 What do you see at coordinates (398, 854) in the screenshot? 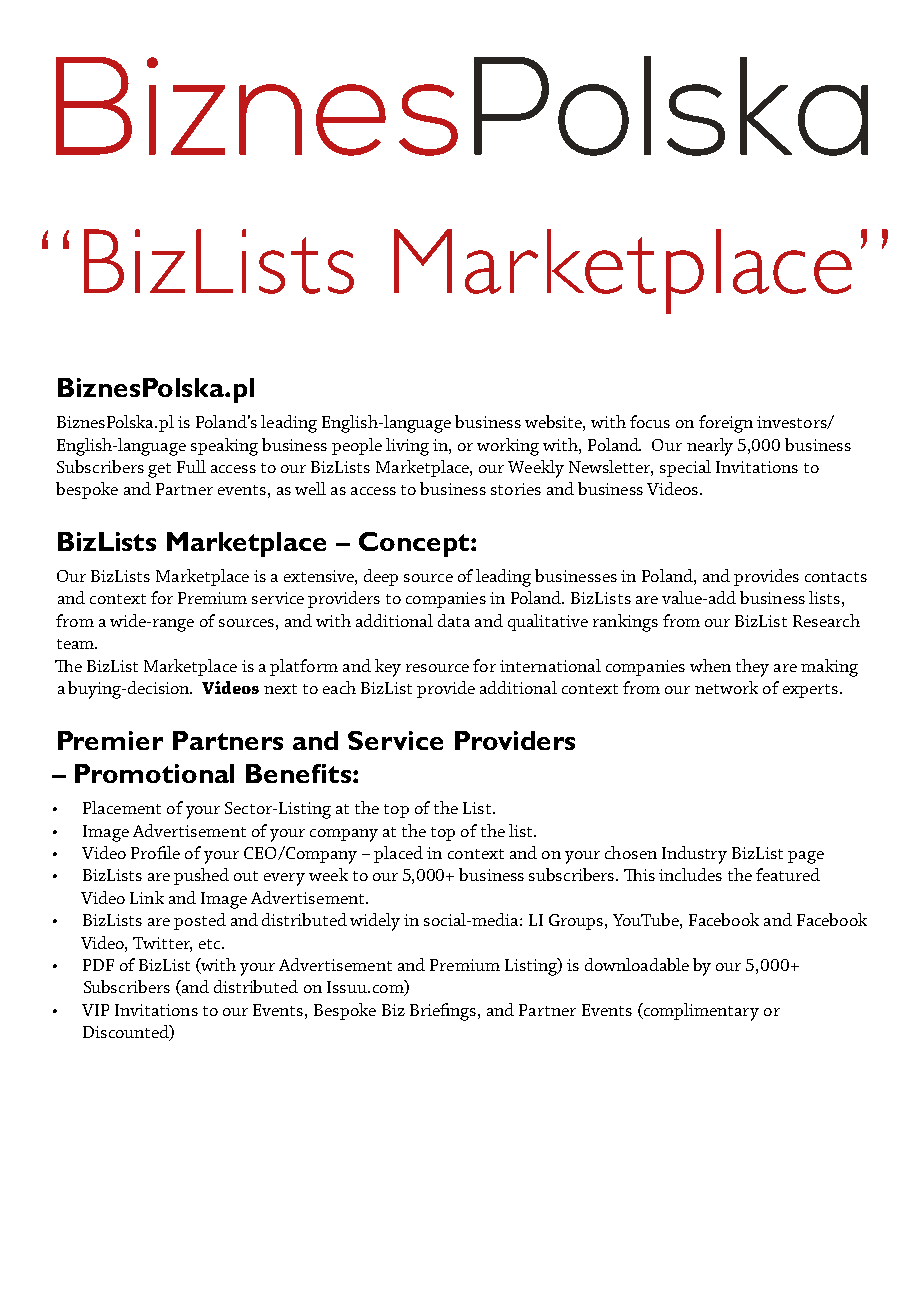
I see `placed` at bounding box center [398, 854].
